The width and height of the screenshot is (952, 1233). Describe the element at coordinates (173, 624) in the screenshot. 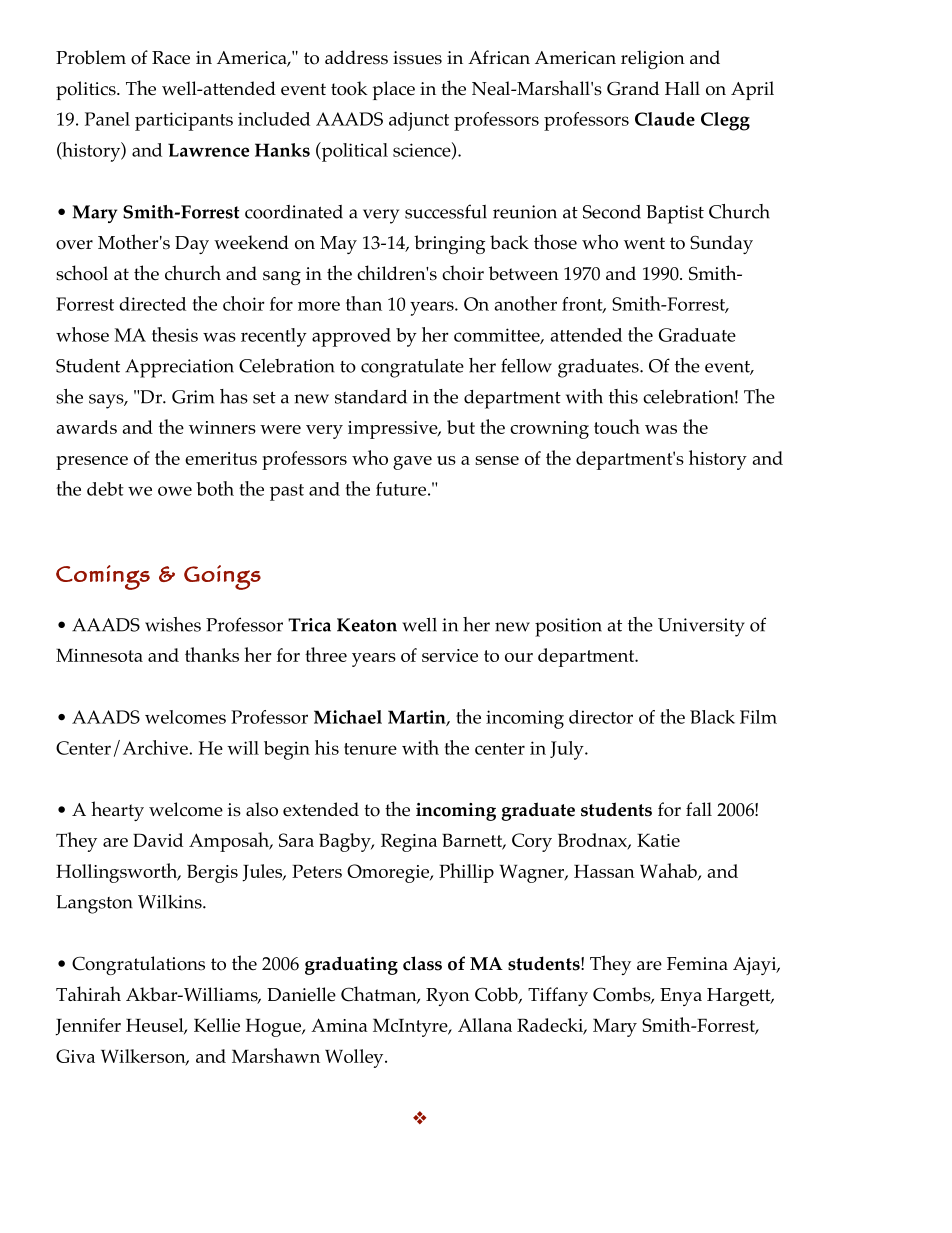

I see `wishes` at that location.
